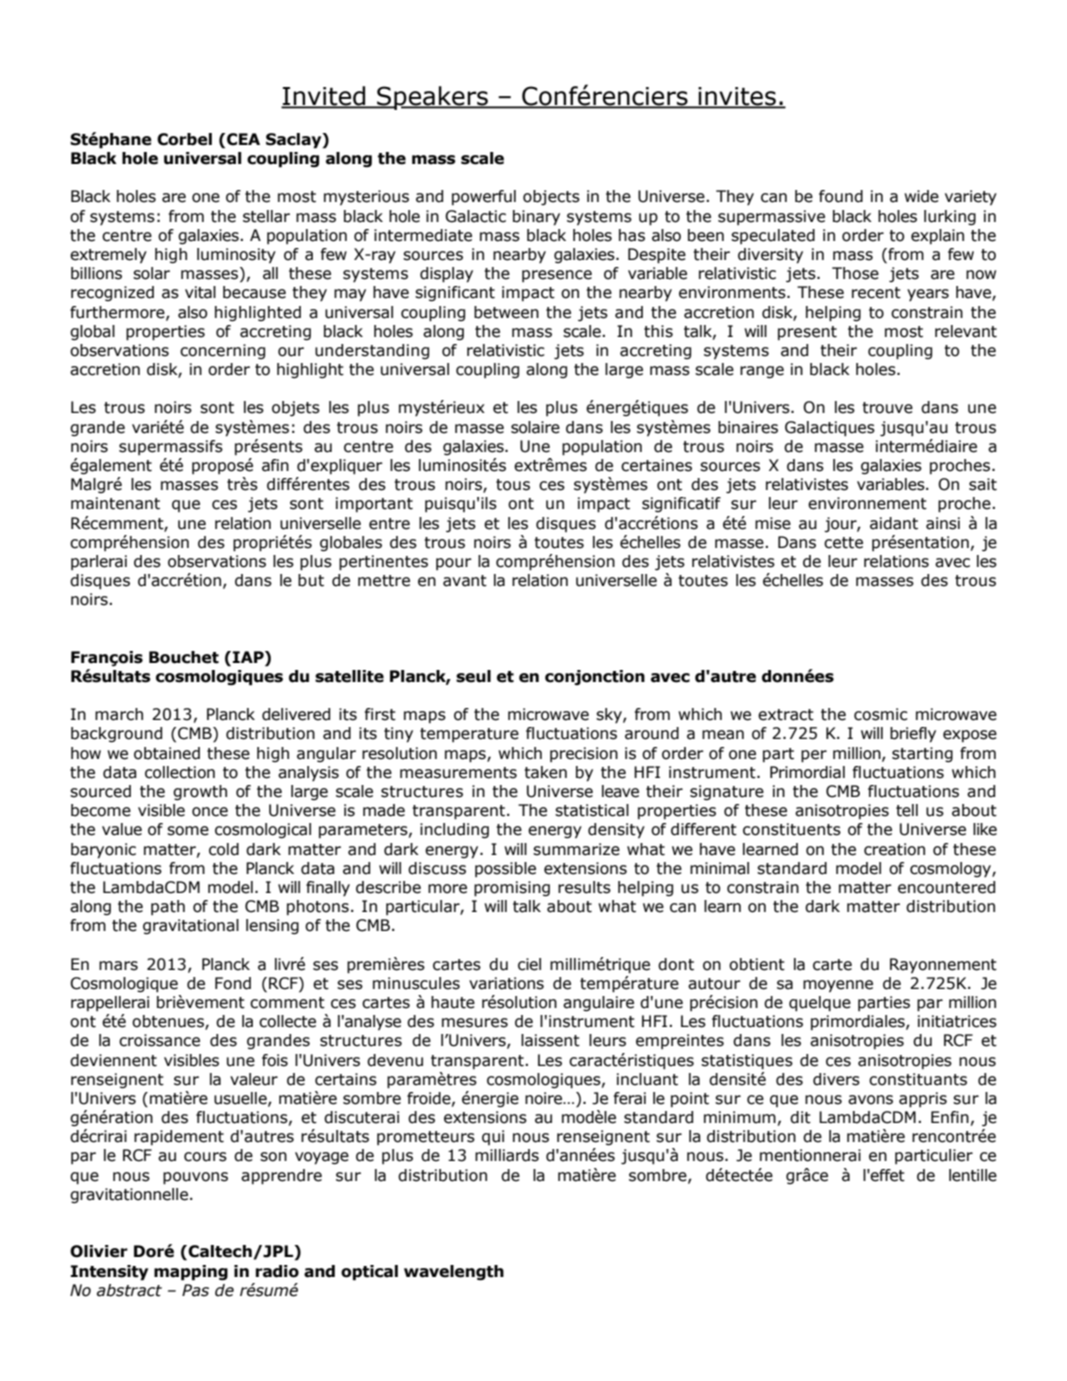  Describe the element at coordinates (881, 714) in the image. I see `cosmic` at that location.
